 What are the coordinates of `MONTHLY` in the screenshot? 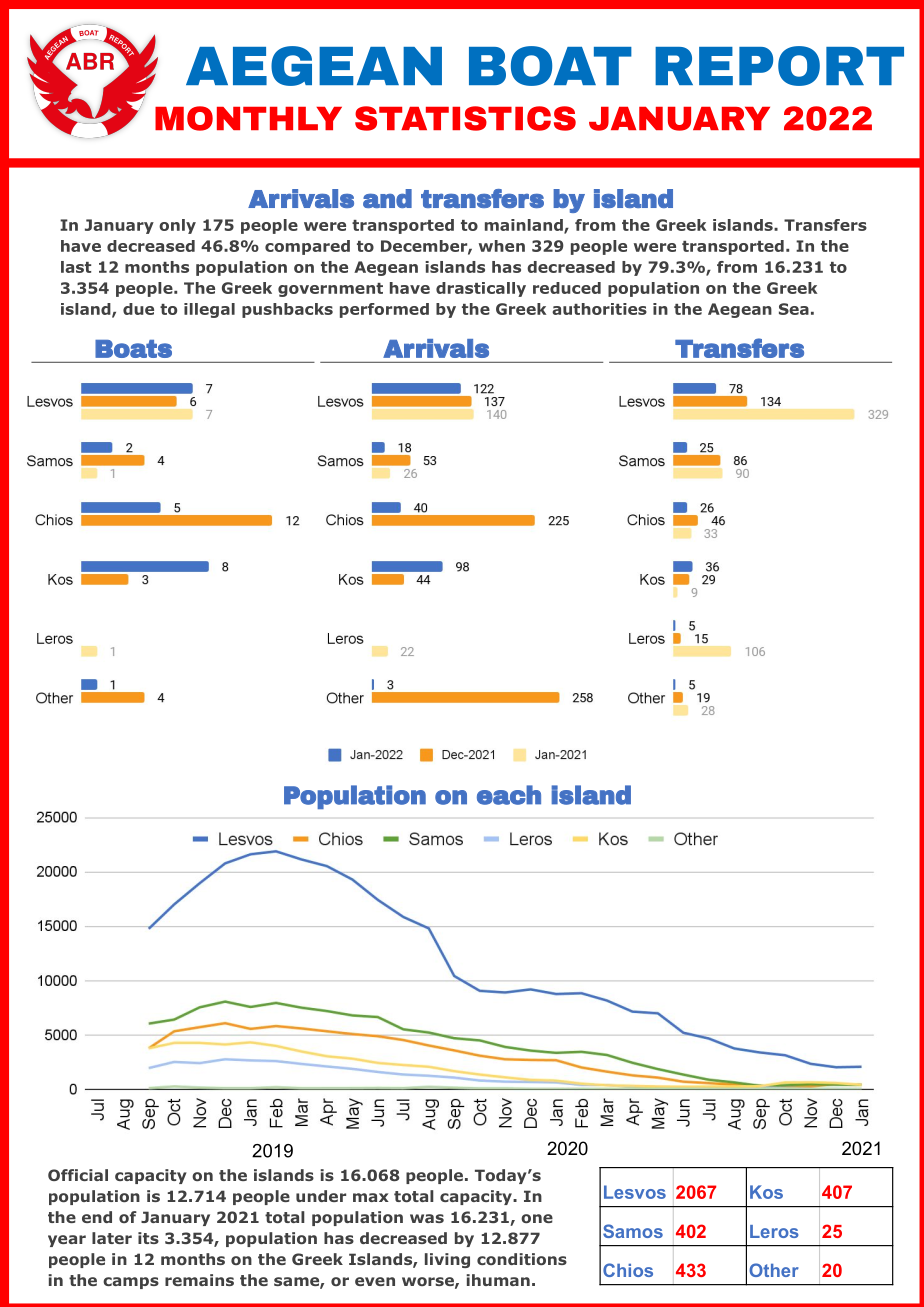 It's located at (248, 118).
